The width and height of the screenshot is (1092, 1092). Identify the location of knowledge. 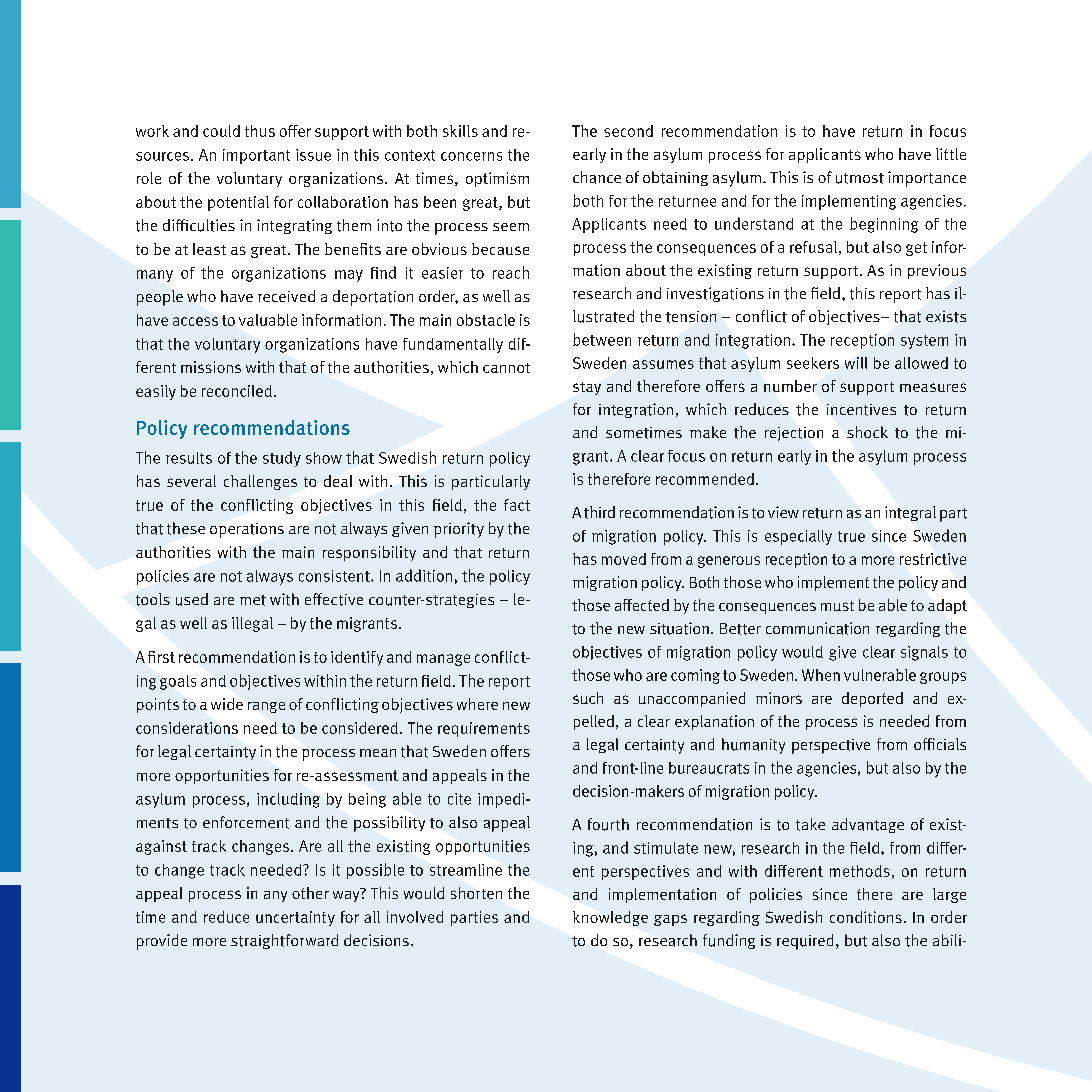
(610, 918).
